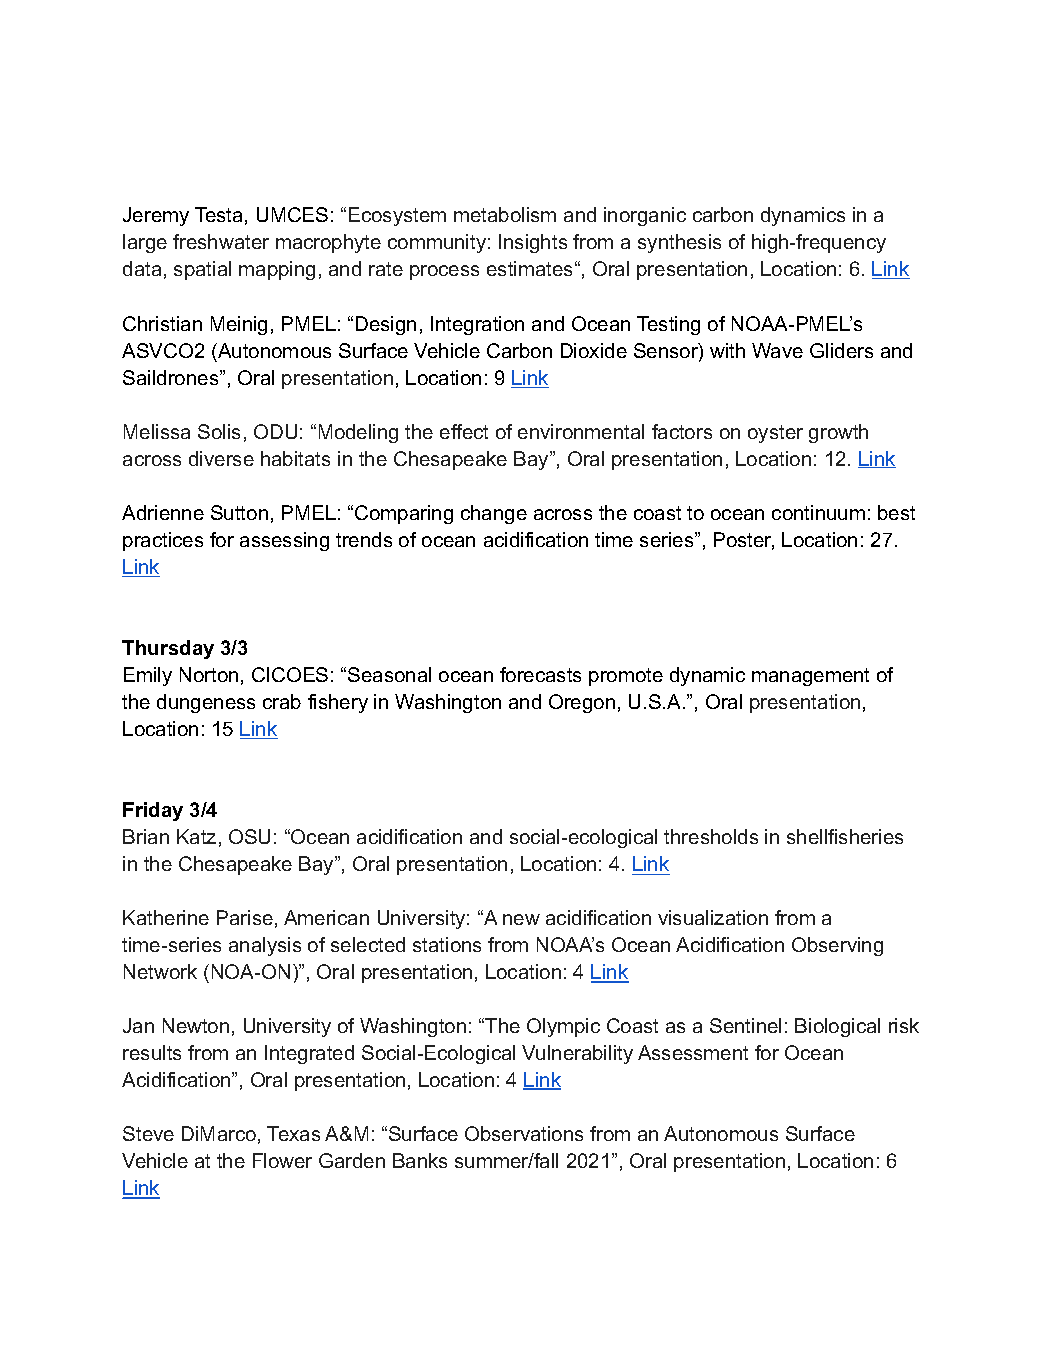  What do you see at coordinates (818, 512) in the image?
I see `continuum` at bounding box center [818, 512].
